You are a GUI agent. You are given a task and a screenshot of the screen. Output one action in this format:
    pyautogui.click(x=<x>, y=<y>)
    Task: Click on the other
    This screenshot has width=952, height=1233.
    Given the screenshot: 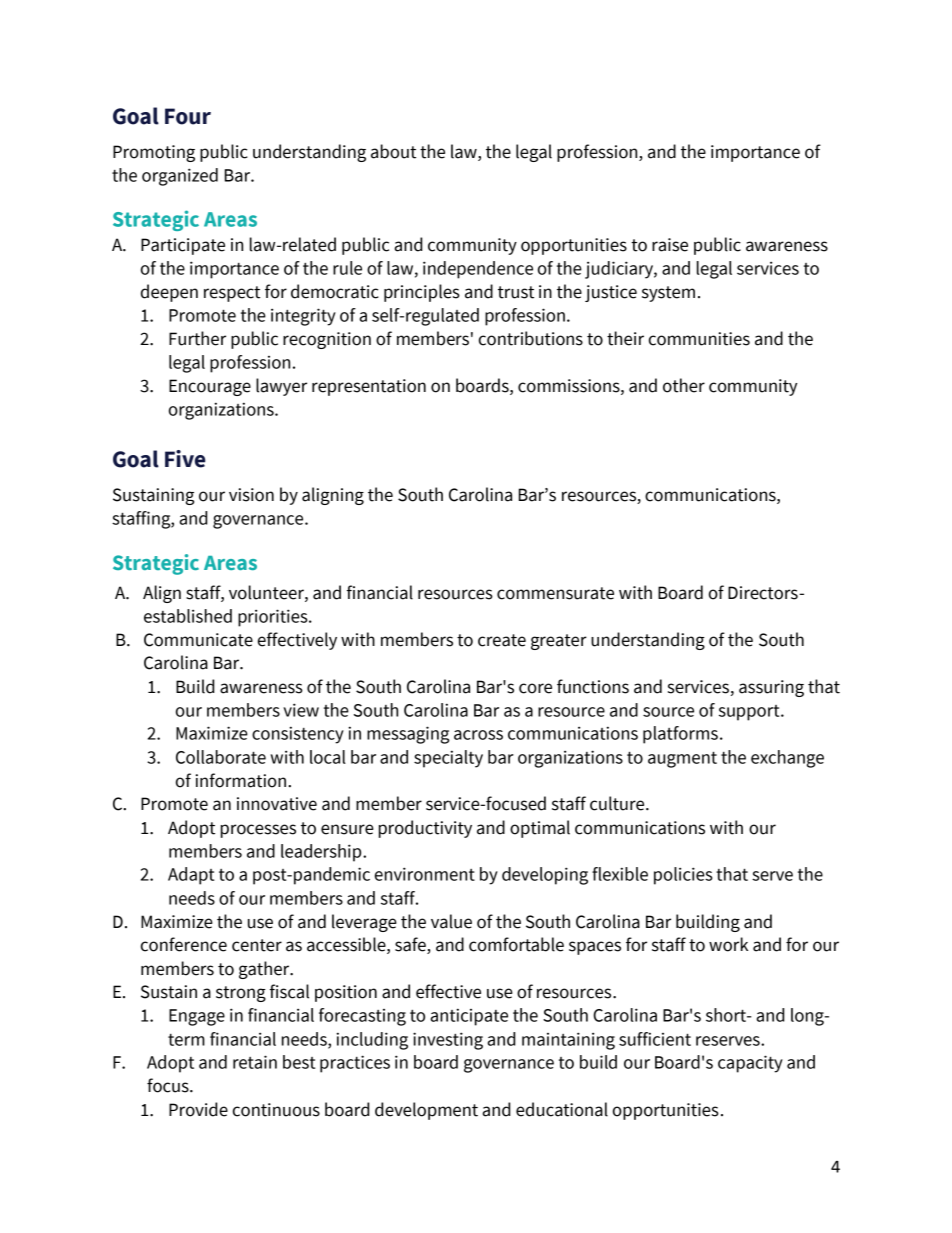 What is the action you would take?
    pyautogui.click(x=684, y=385)
